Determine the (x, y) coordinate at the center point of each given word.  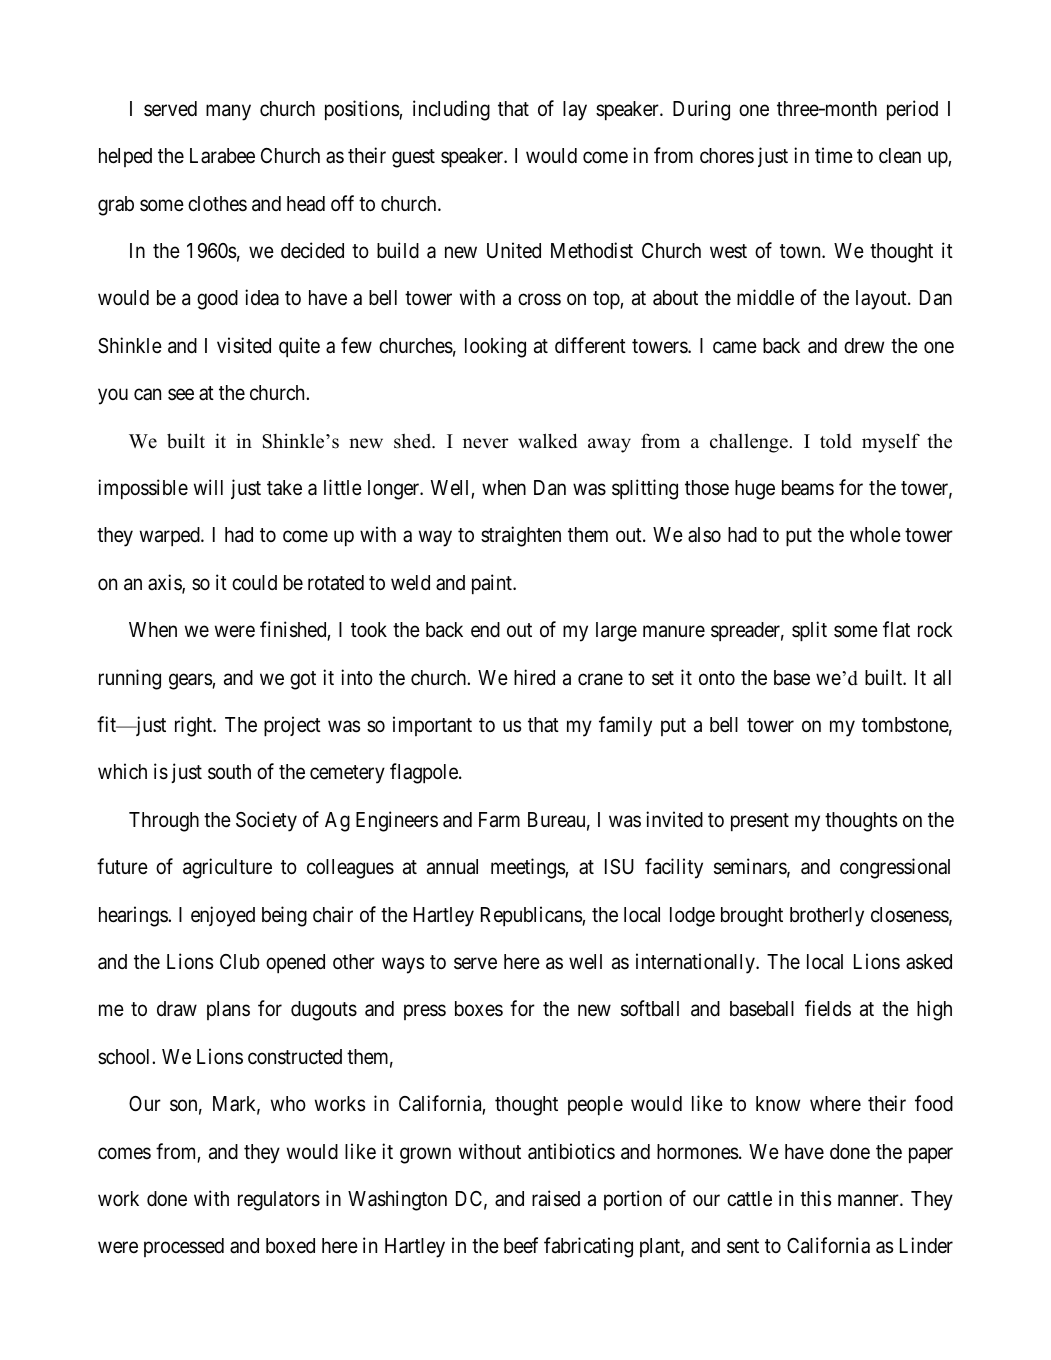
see (181, 394)
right (195, 726)
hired (534, 677)
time (834, 155)
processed (184, 1247)
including (451, 110)
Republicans (532, 916)
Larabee (222, 156)
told (836, 441)
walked (547, 441)
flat (896, 629)
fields (828, 1008)
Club (240, 961)
